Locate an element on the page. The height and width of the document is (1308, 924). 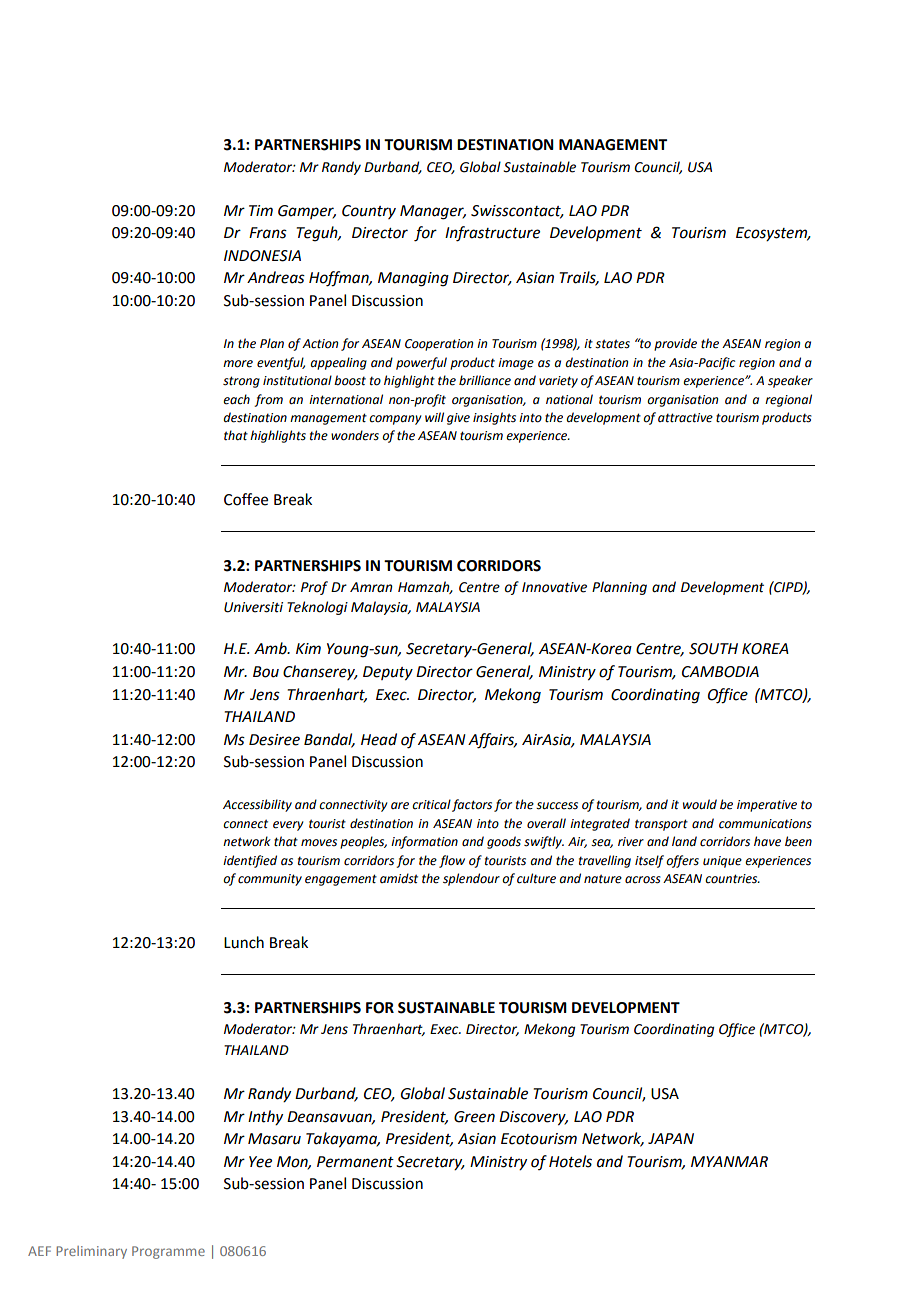
INDONESIA is located at coordinates (262, 256).
